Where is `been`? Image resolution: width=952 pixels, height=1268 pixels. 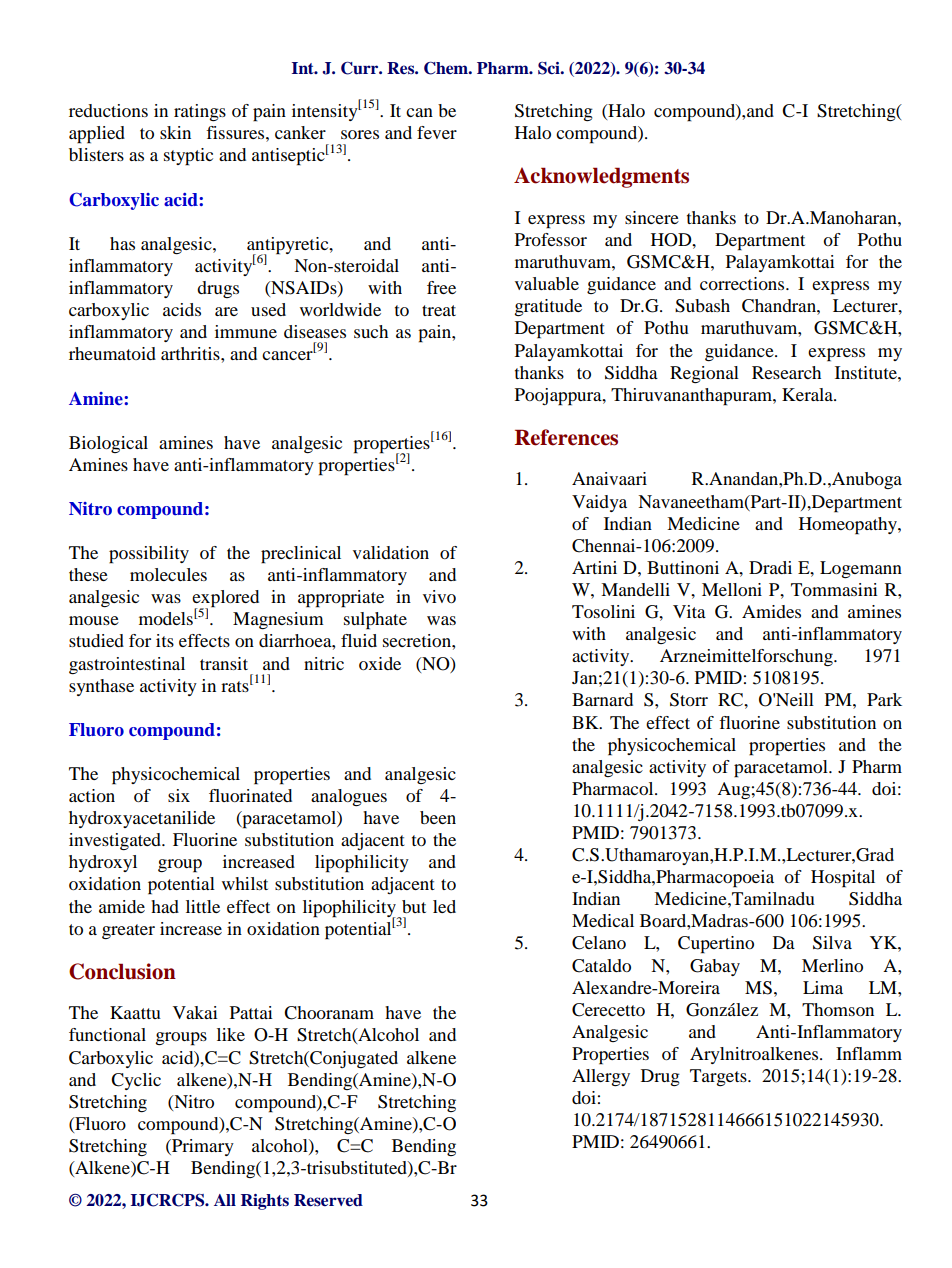 been is located at coordinates (438, 817).
